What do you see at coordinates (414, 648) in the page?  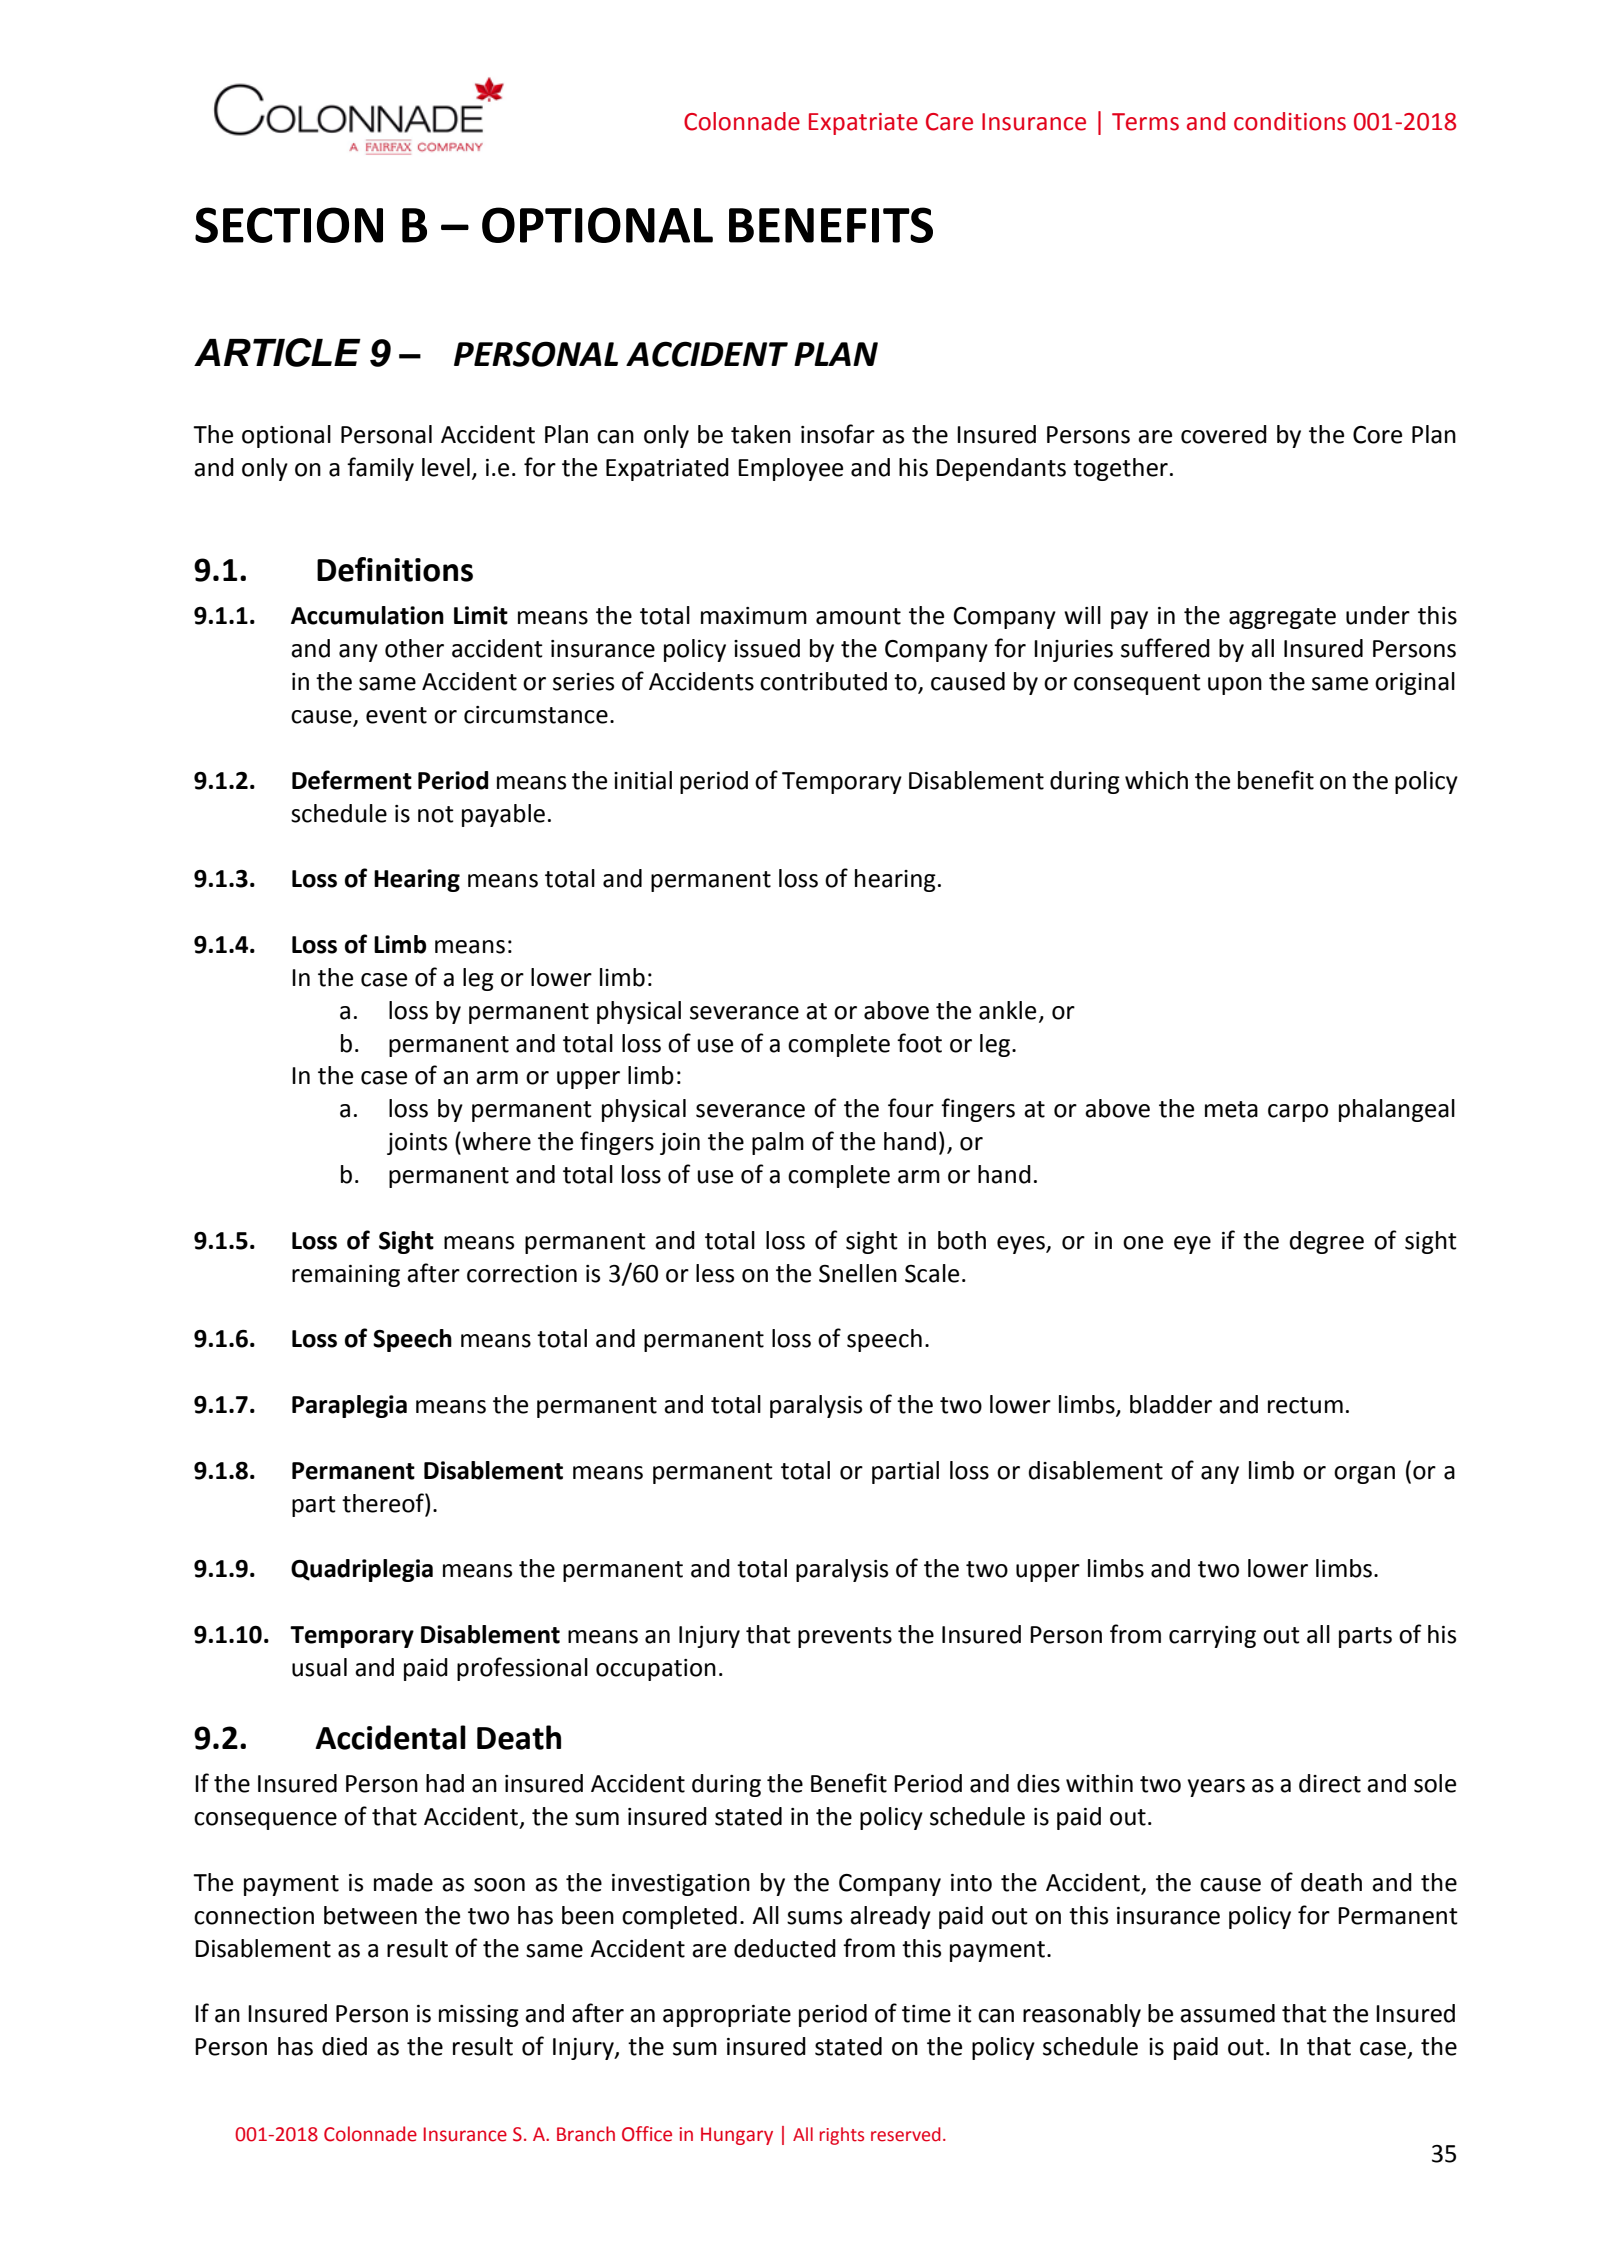 I see `other` at bounding box center [414, 648].
